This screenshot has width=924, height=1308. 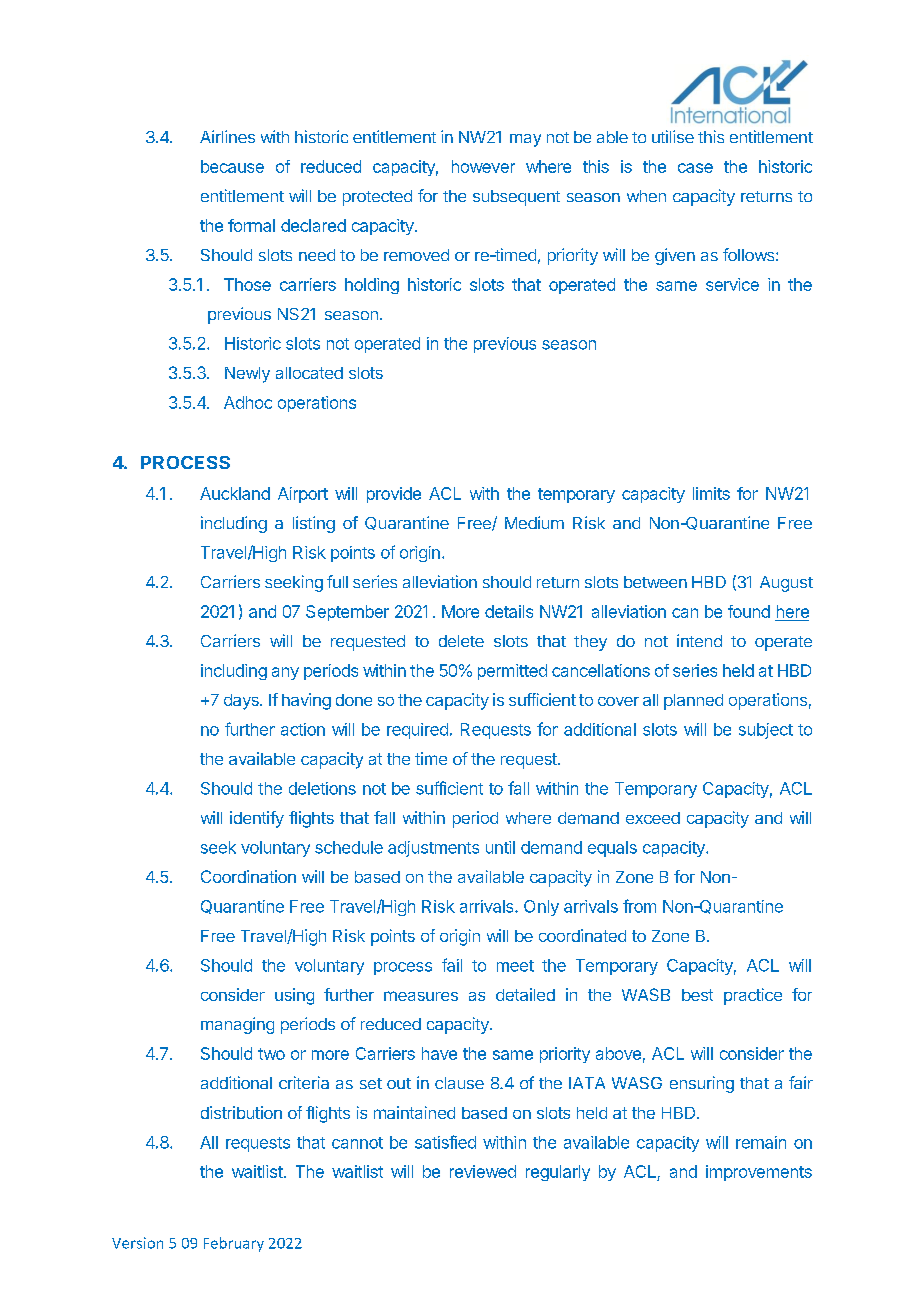 What do you see at coordinates (697, 995) in the screenshot?
I see `best` at bounding box center [697, 995].
